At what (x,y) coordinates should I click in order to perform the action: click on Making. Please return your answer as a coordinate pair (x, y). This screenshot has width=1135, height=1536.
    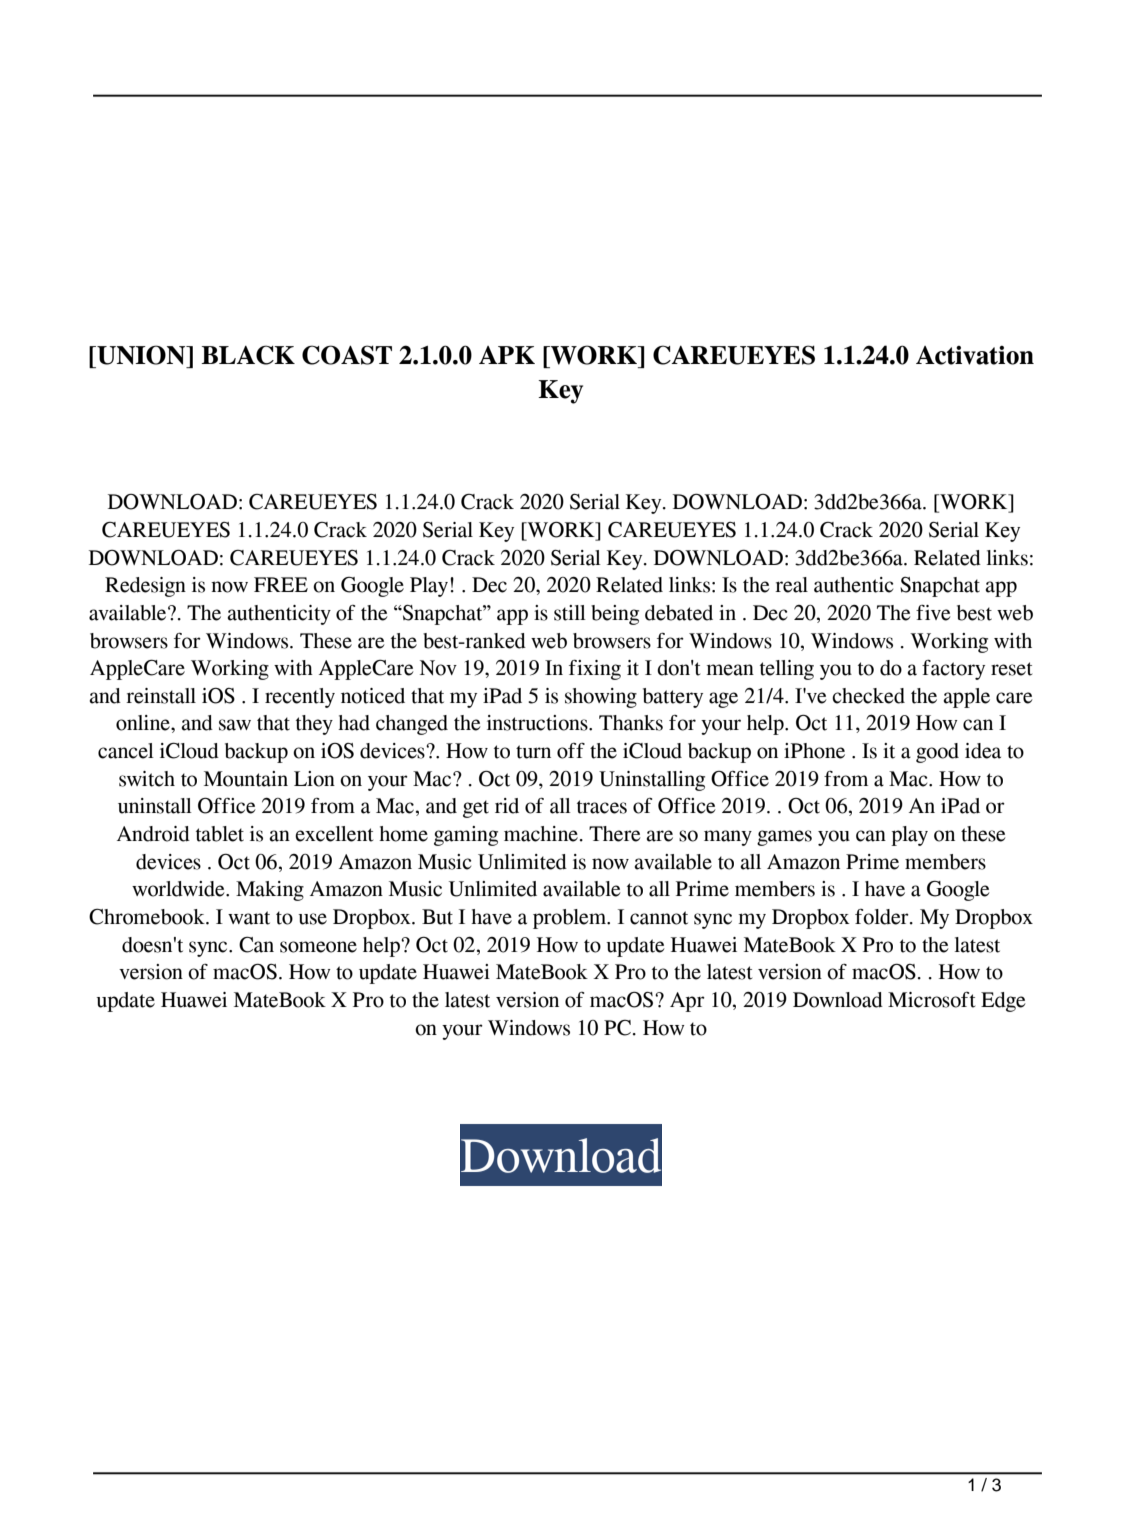
    Looking at the image, I should click on (270, 891).
